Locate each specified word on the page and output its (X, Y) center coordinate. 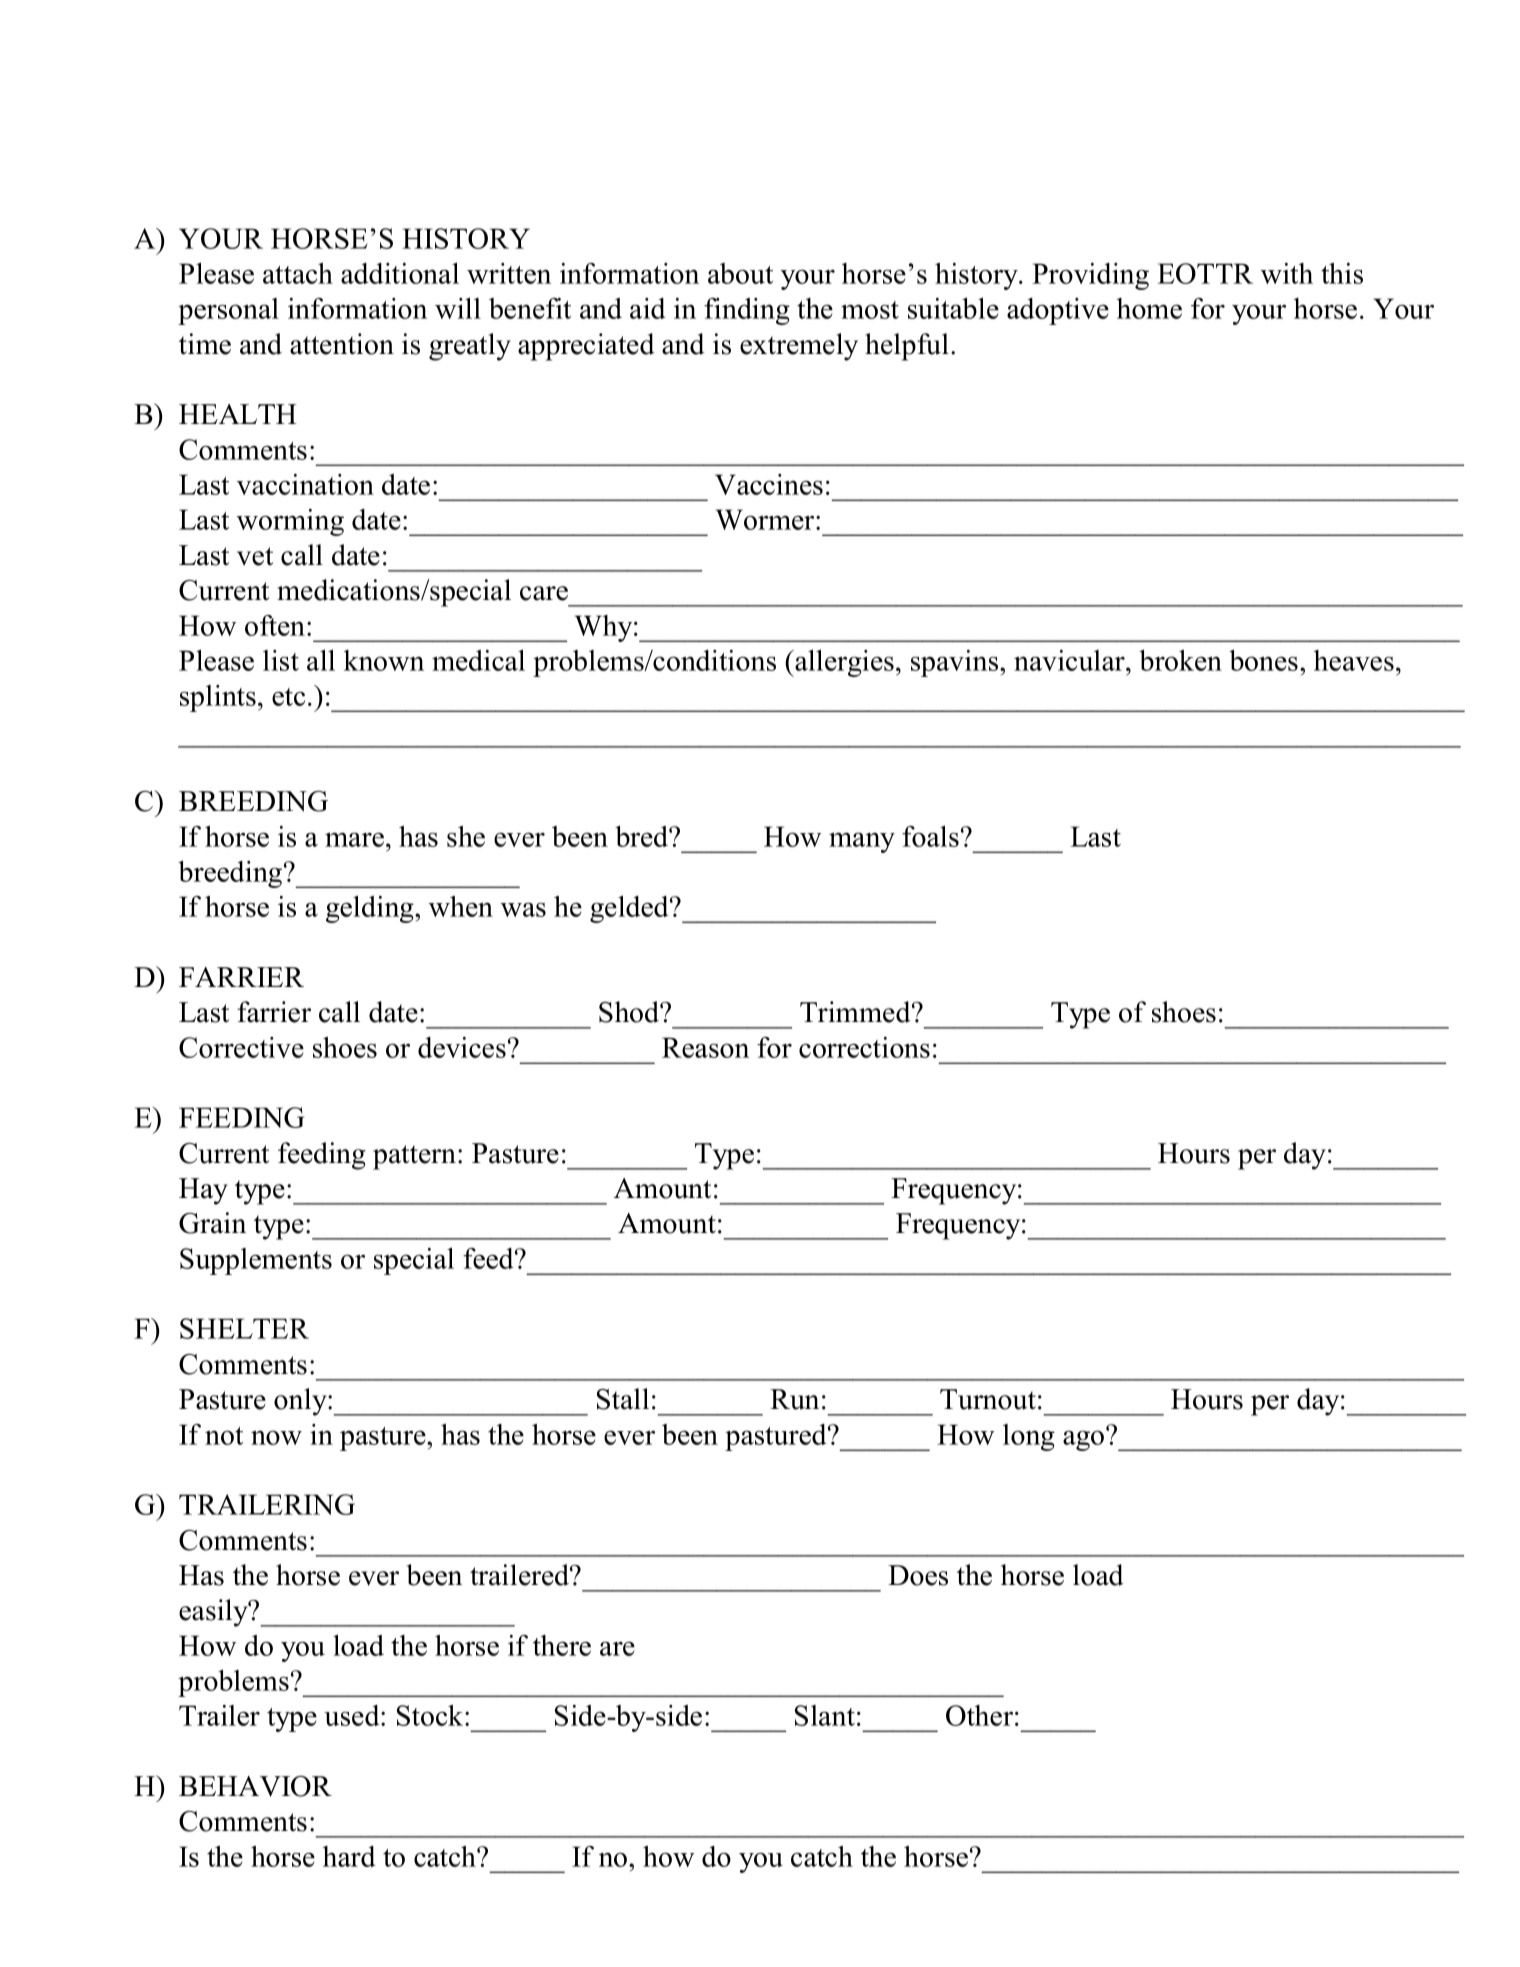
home (1149, 308)
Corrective (241, 1047)
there (562, 1645)
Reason (705, 1047)
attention (342, 344)
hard (349, 1856)
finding (747, 311)
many (862, 842)
